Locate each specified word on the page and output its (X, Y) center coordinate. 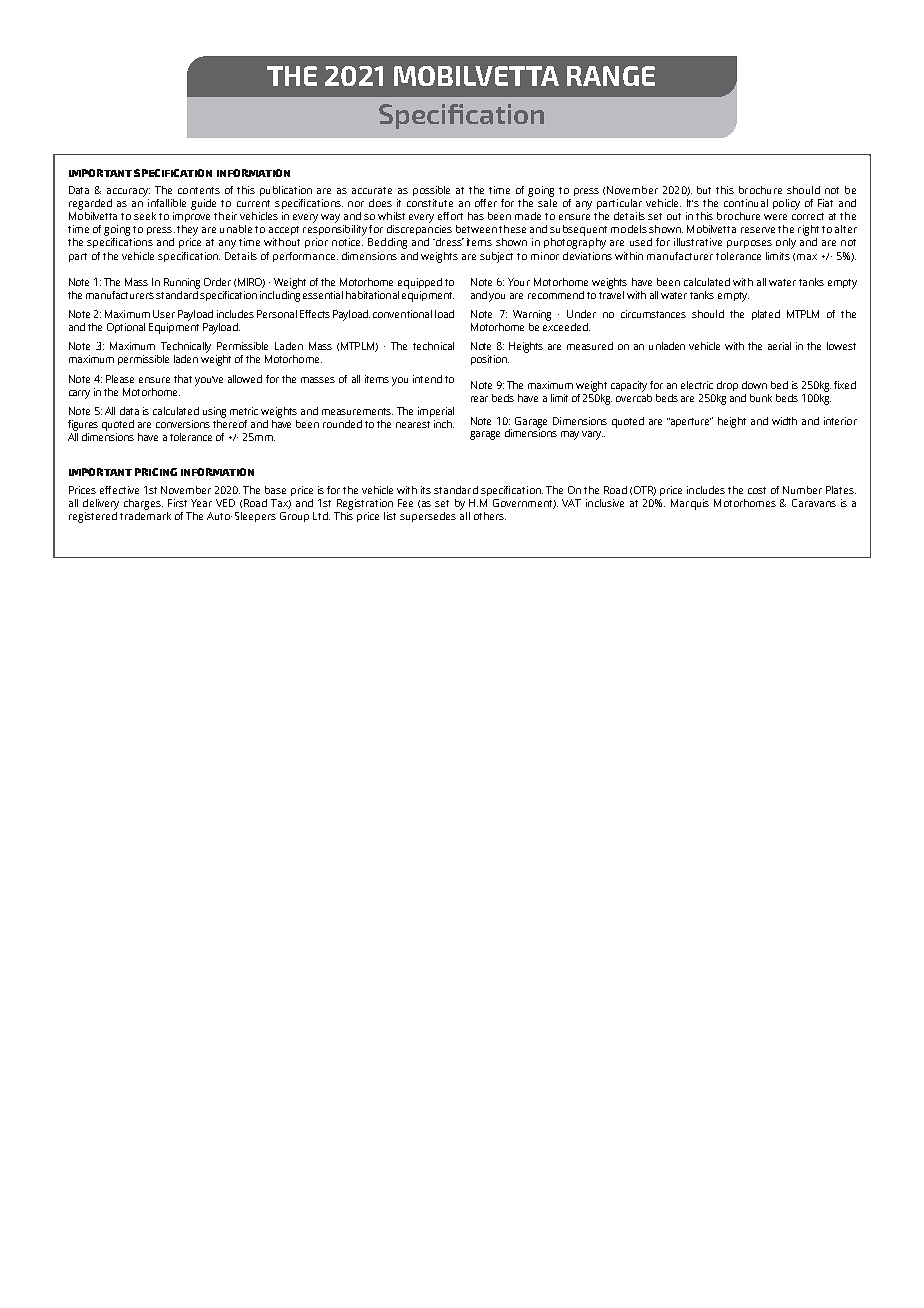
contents (199, 190)
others (490, 516)
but (704, 190)
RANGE (611, 76)
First (177, 503)
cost (757, 490)
